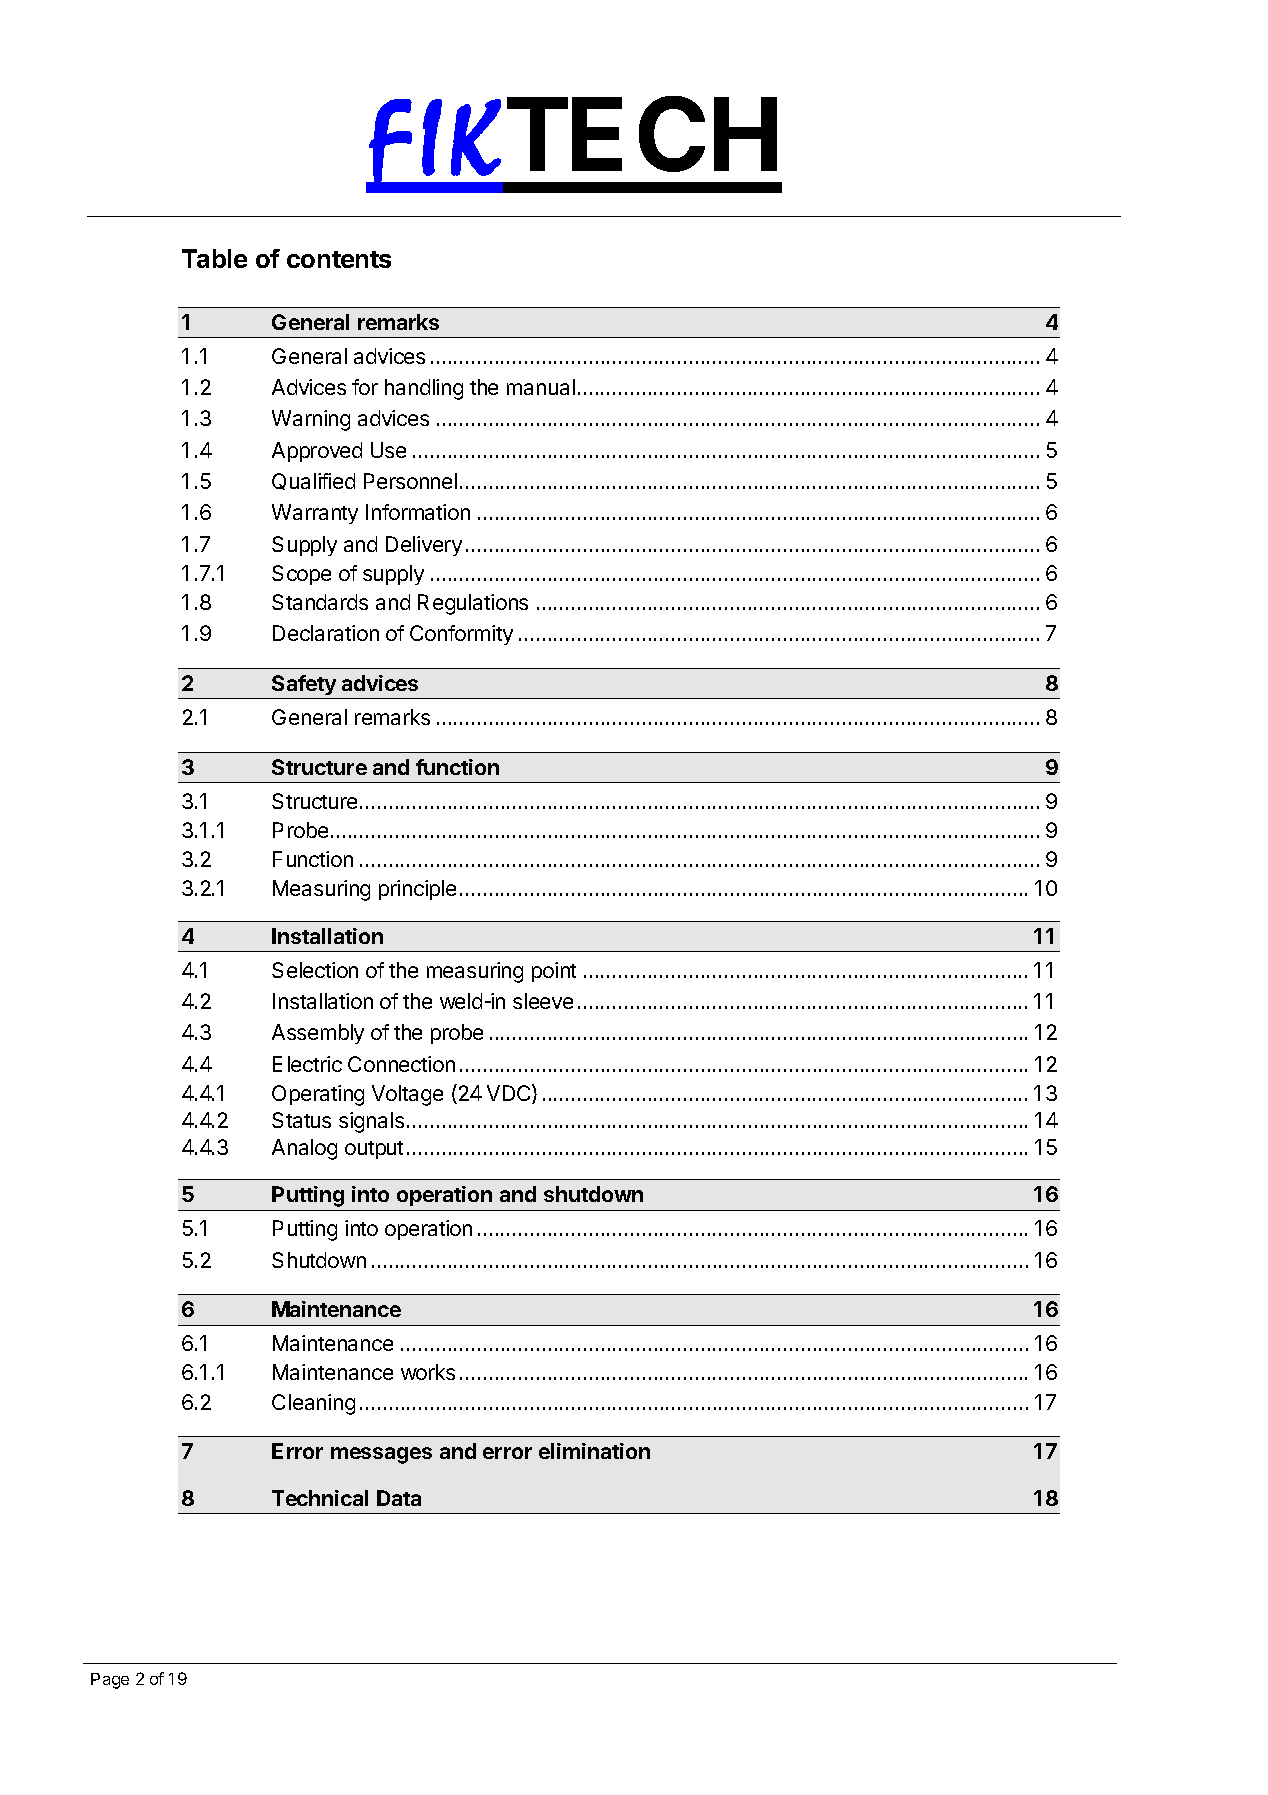 Image resolution: width=1268 pixels, height=1795 pixels. I want to click on manual, so click(541, 387).
